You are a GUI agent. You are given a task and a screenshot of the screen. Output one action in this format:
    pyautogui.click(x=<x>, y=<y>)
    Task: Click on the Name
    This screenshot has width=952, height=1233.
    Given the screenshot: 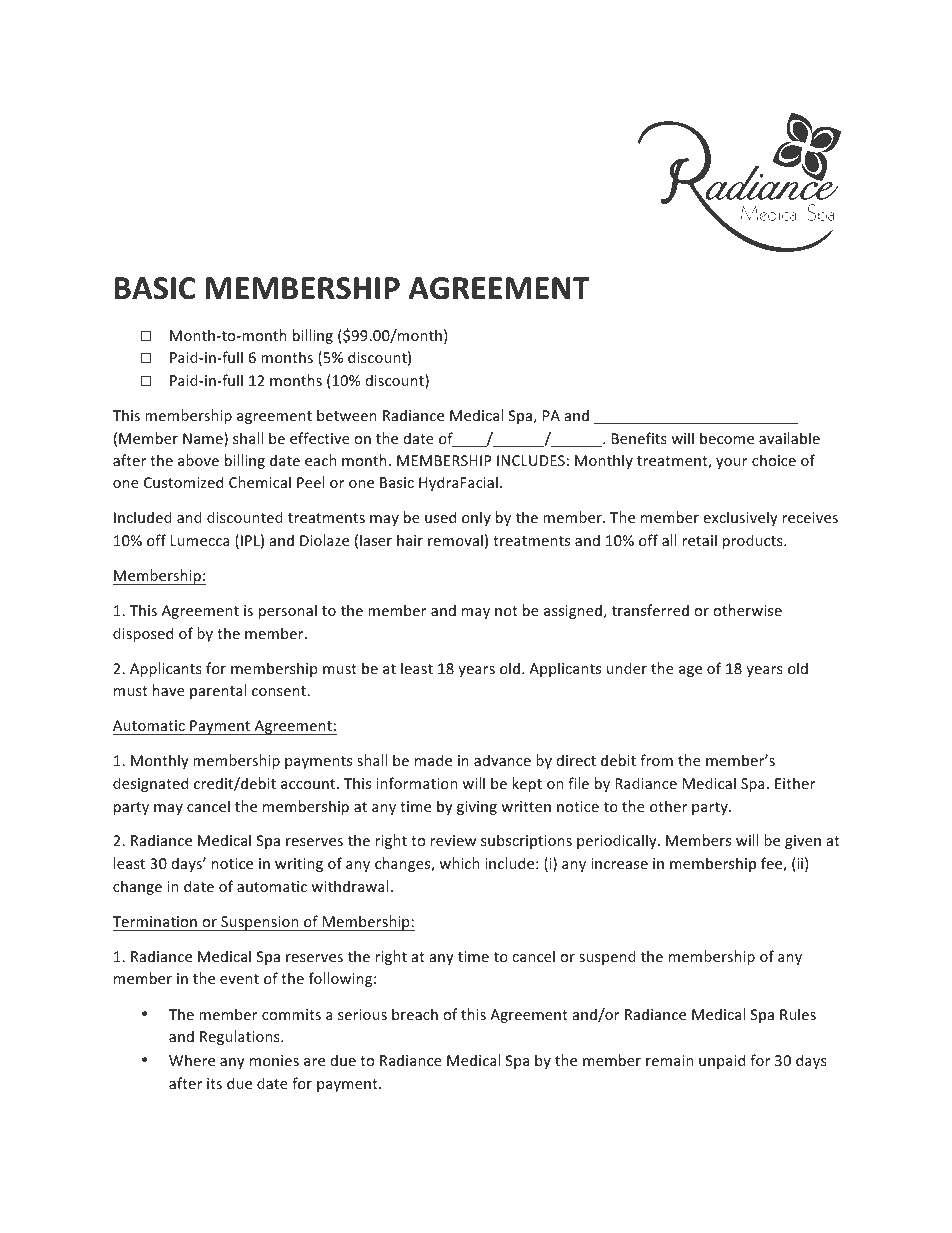 What is the action you would take?
    pyautogui.click(x=204, y=439)
